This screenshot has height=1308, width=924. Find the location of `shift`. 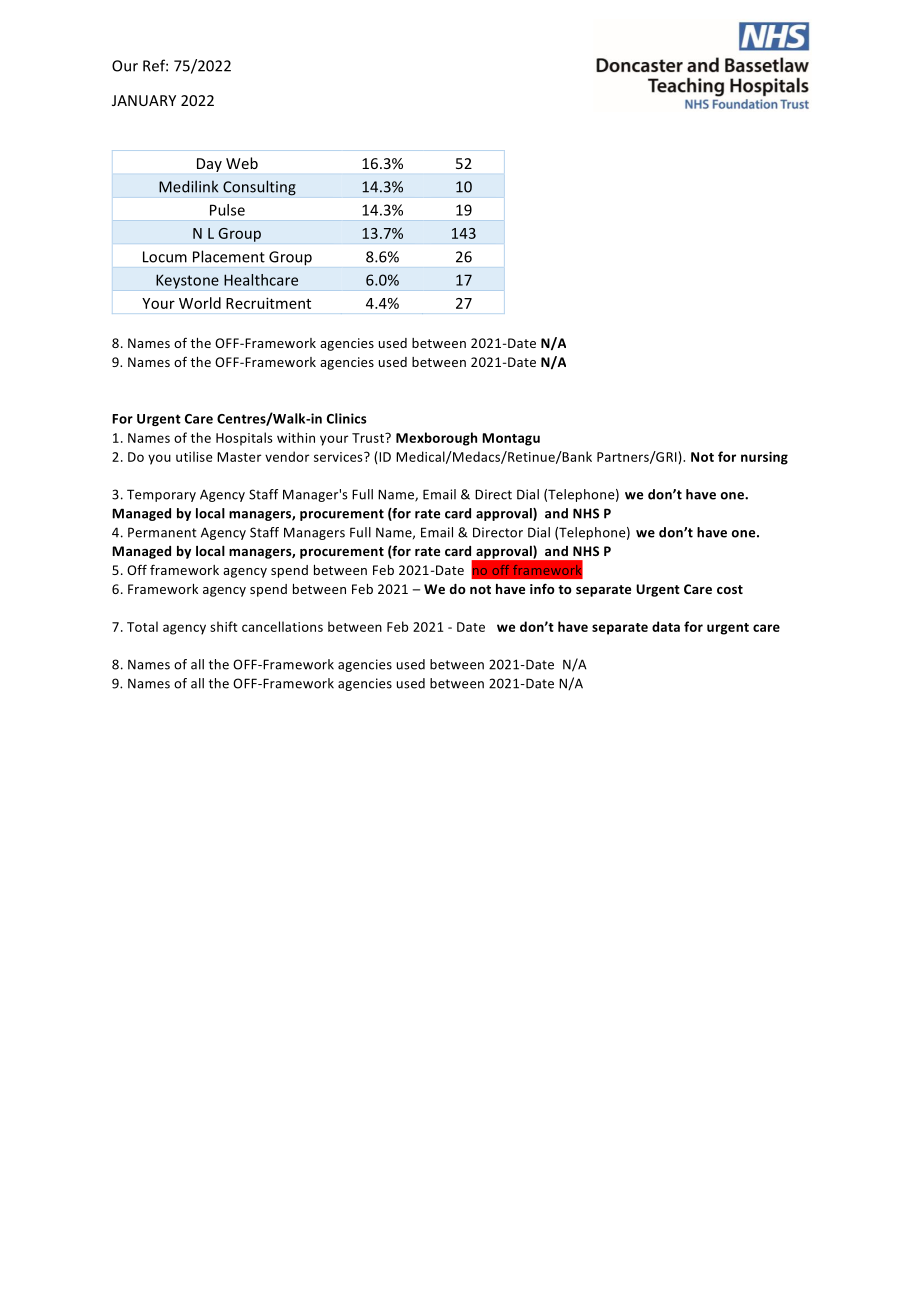

shift is located at coordinates (224, 626).
